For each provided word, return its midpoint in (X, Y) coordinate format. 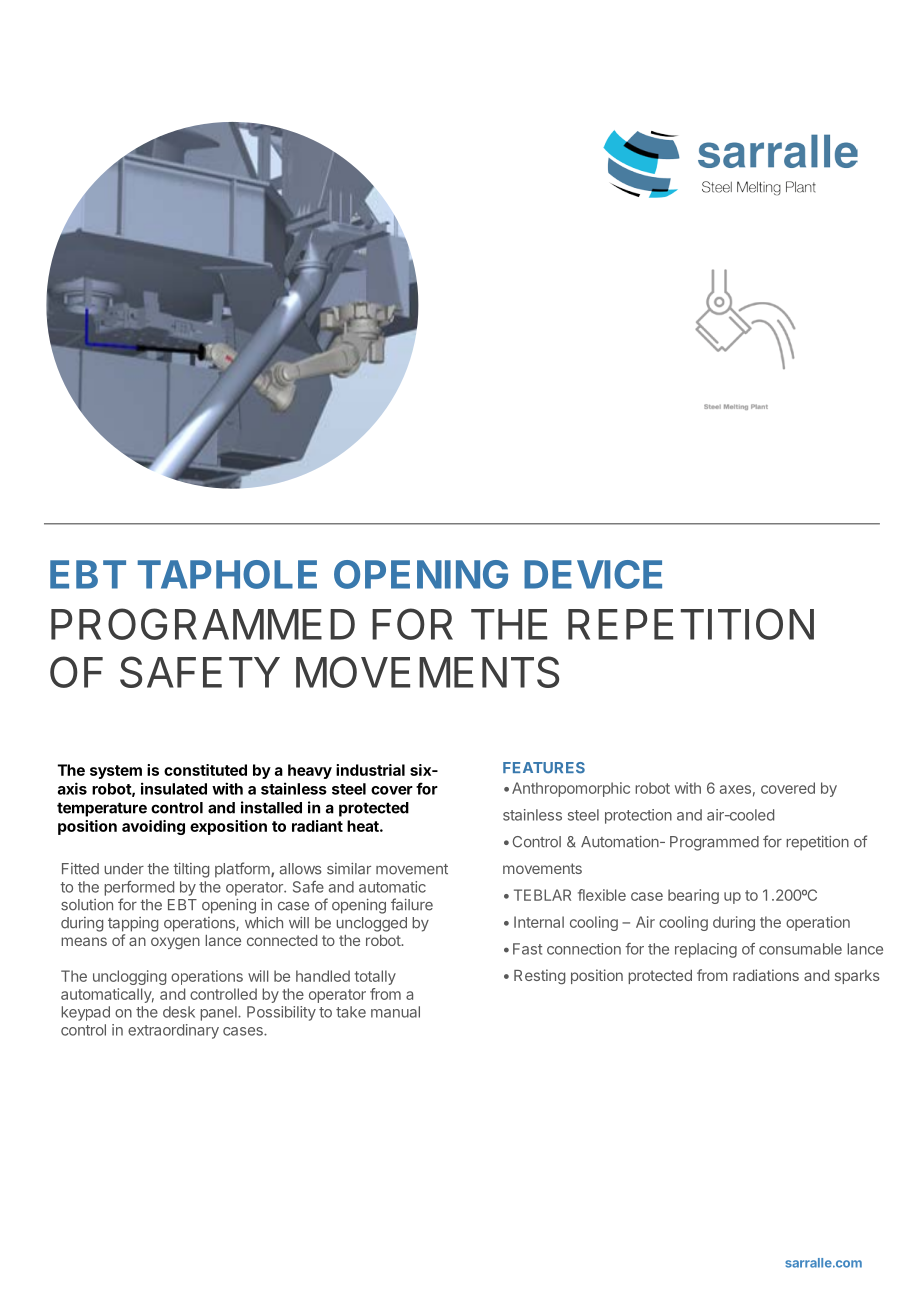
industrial (370, 770)
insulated (174, 788)
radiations (766, 975)
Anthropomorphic (571, 789)
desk (179, 1012)
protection (638, 816)
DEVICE (593, 574)
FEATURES (544, 768)
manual (395, 1012)
